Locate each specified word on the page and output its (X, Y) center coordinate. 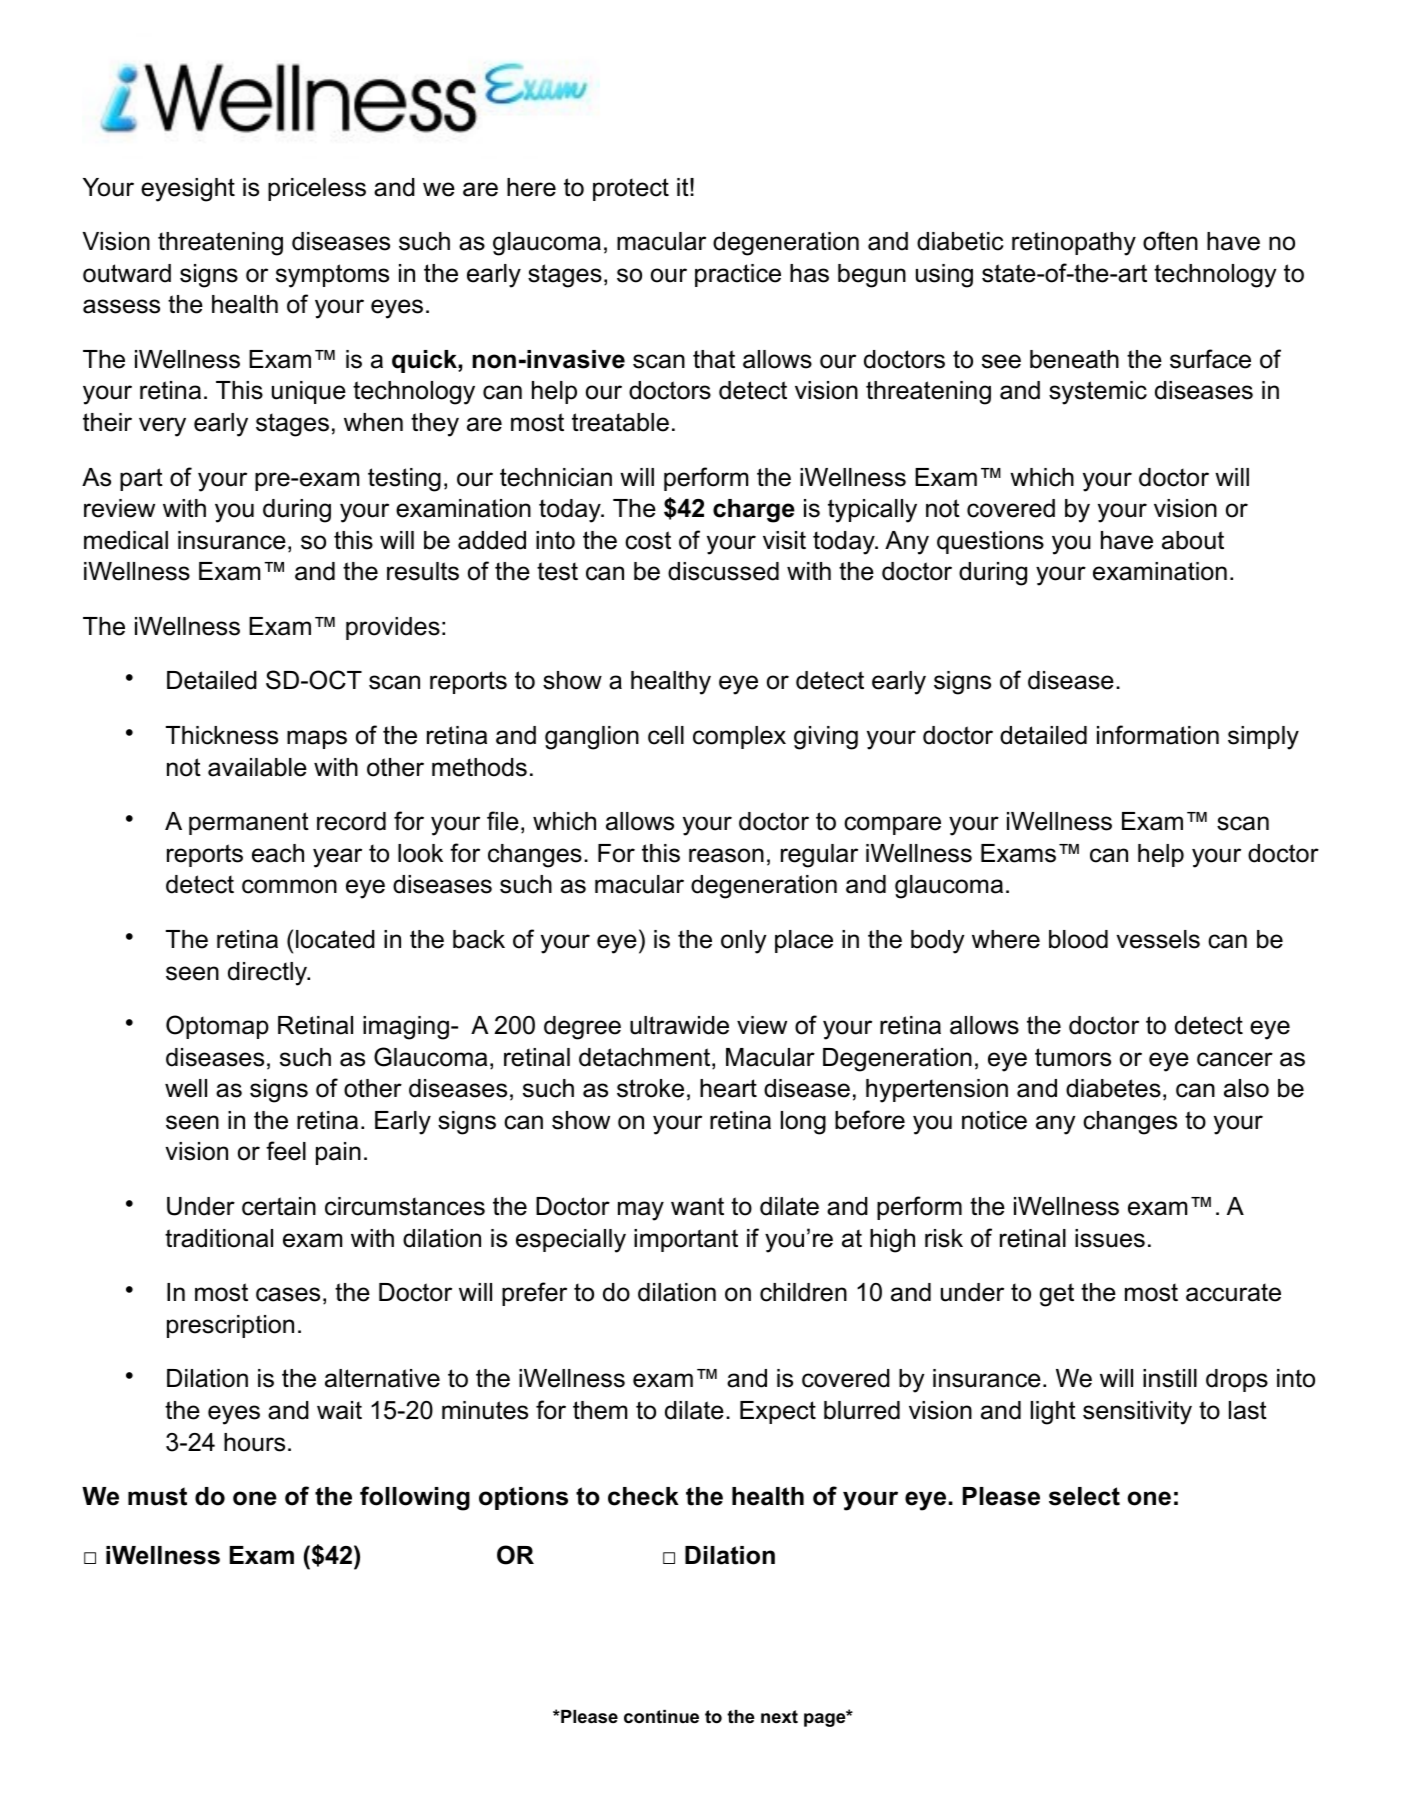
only (744, 942)
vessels (1158, 939)
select (1084, 1496)
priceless (317, 189)
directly (269, 974)
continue (661, 1717)
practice (738, 275)
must (157, 1496)
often (1170, 241)
